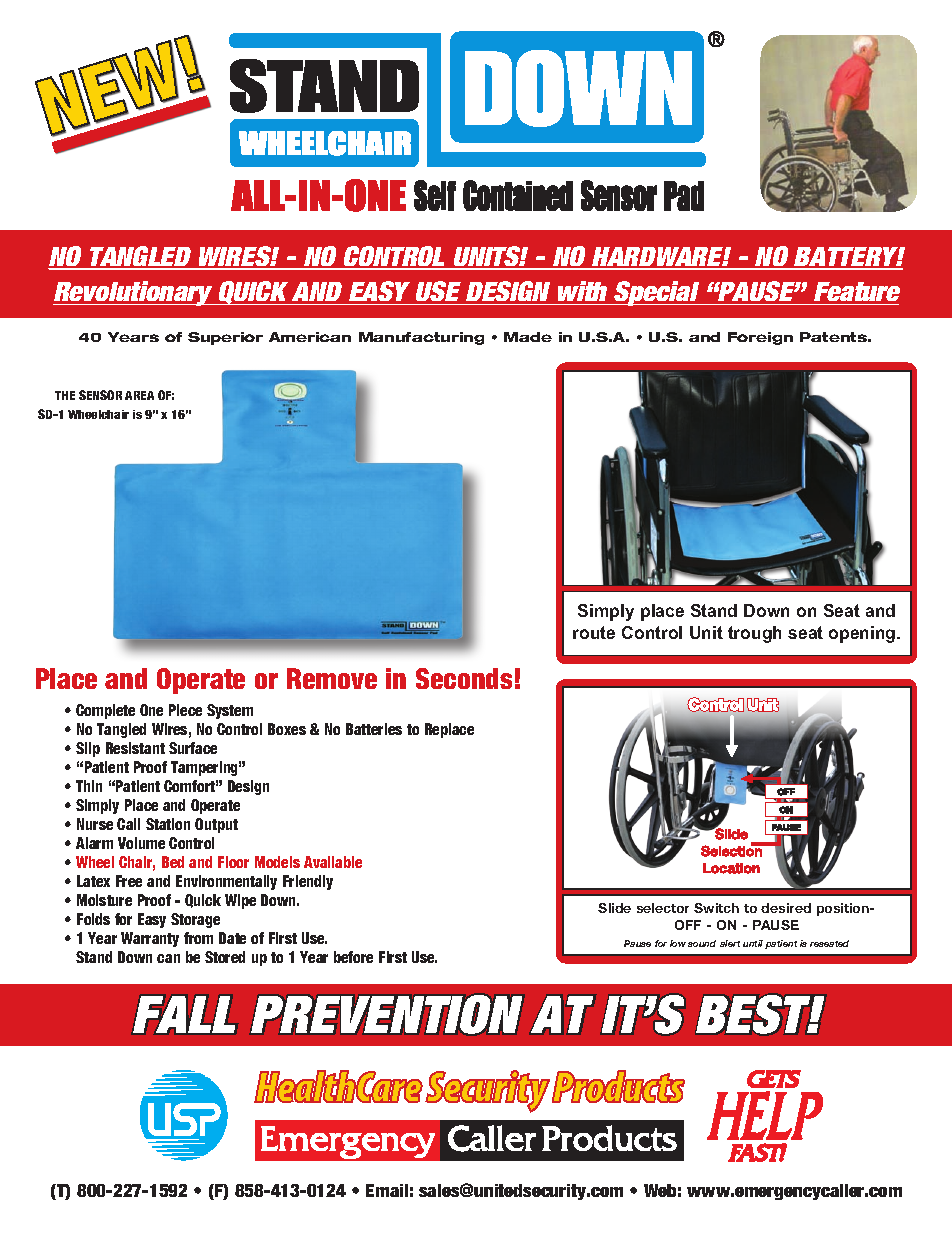 The image size is (952, 1233). What do you see at coordinates (421, 338) in the screenshot?
I see `Manufacturing` at bounding box center [421, 338].
